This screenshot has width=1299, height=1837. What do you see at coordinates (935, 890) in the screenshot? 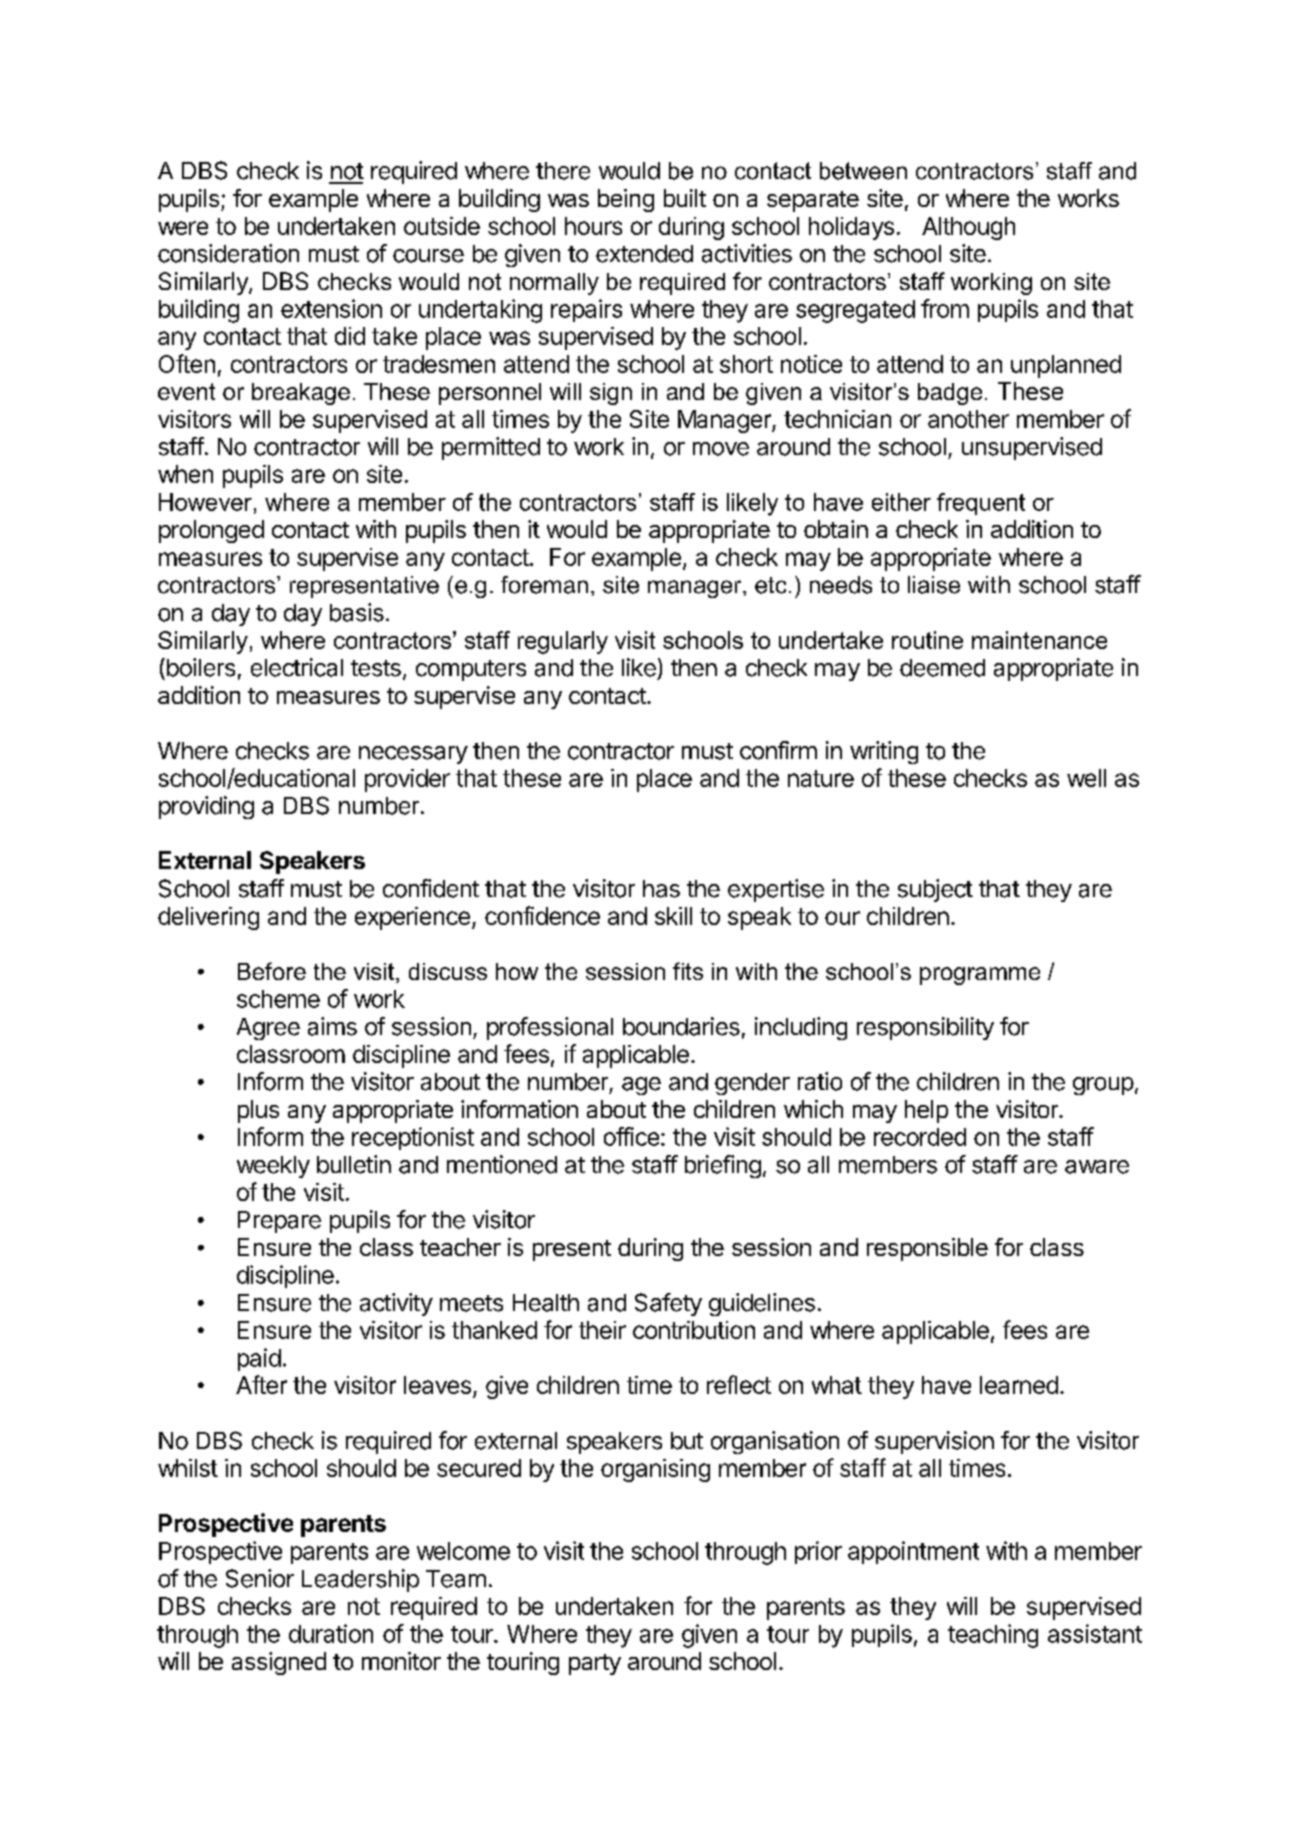
I see `subject` at bounding box center [935, 890].
